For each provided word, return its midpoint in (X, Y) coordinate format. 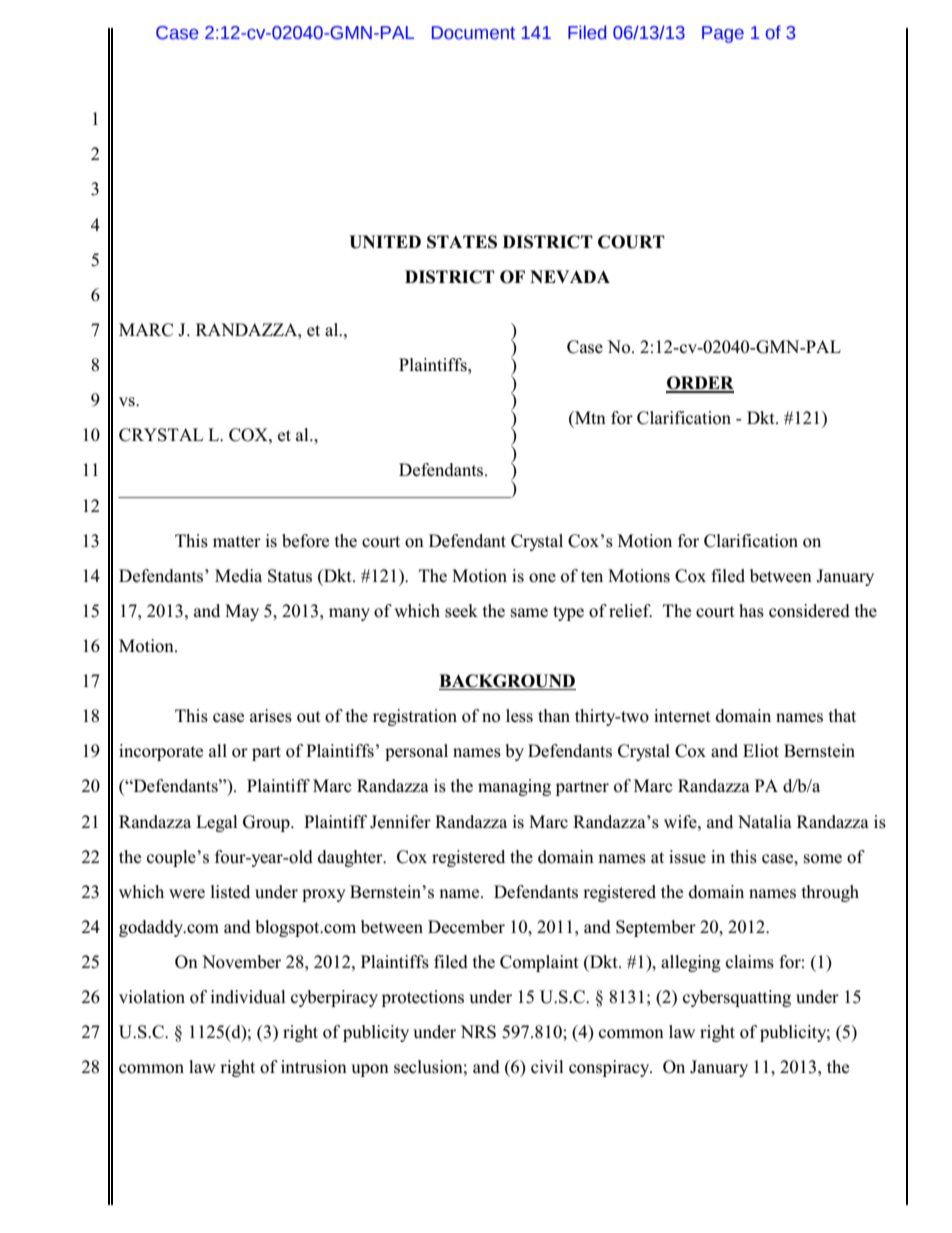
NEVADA (570, 276)
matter (237, 541)
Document (473, 33)
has (751, 611)
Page (723, 34)
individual (248, 997)
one (542, 578)
